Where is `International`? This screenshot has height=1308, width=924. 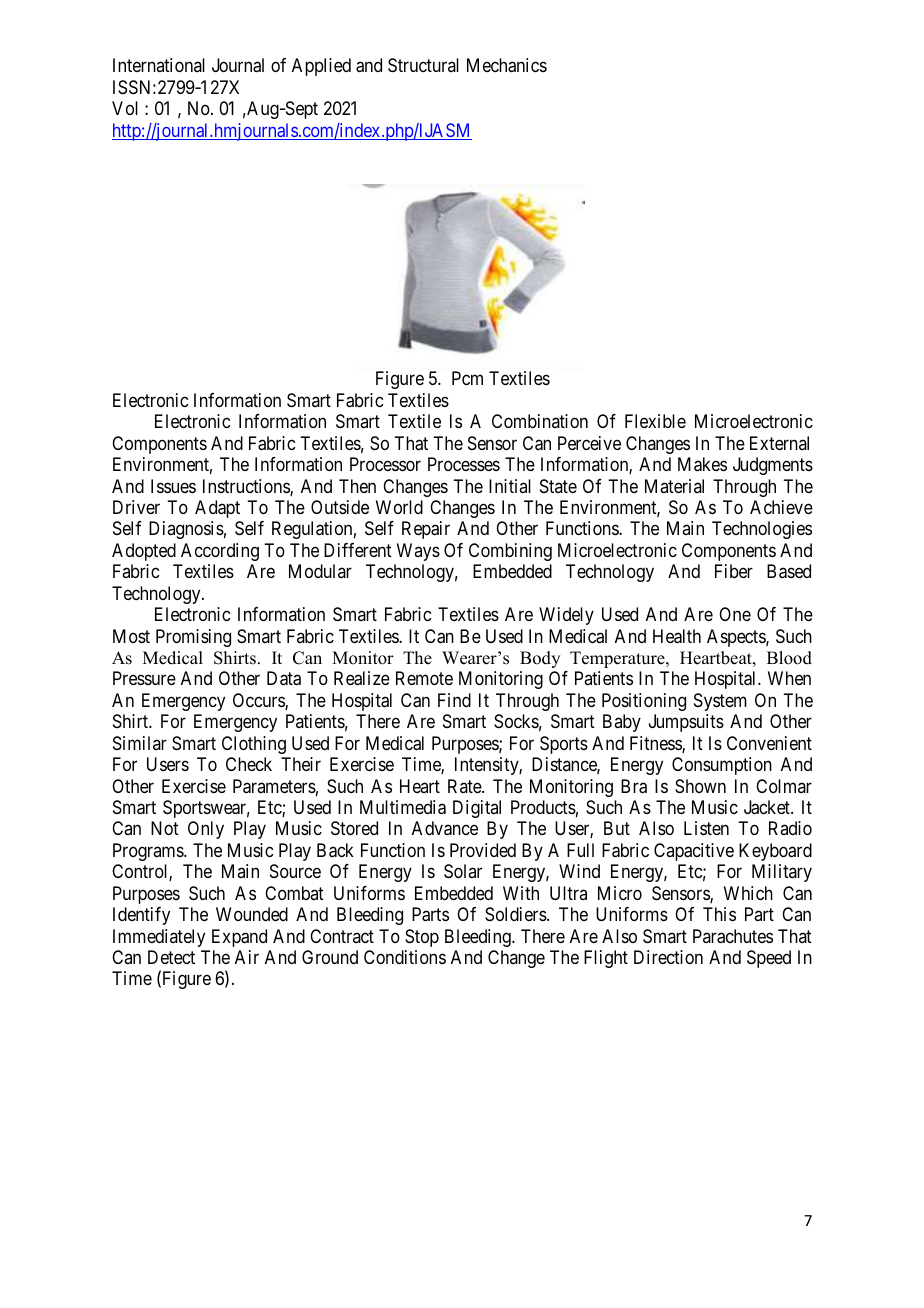
International is located at coordinates (159, 65).
